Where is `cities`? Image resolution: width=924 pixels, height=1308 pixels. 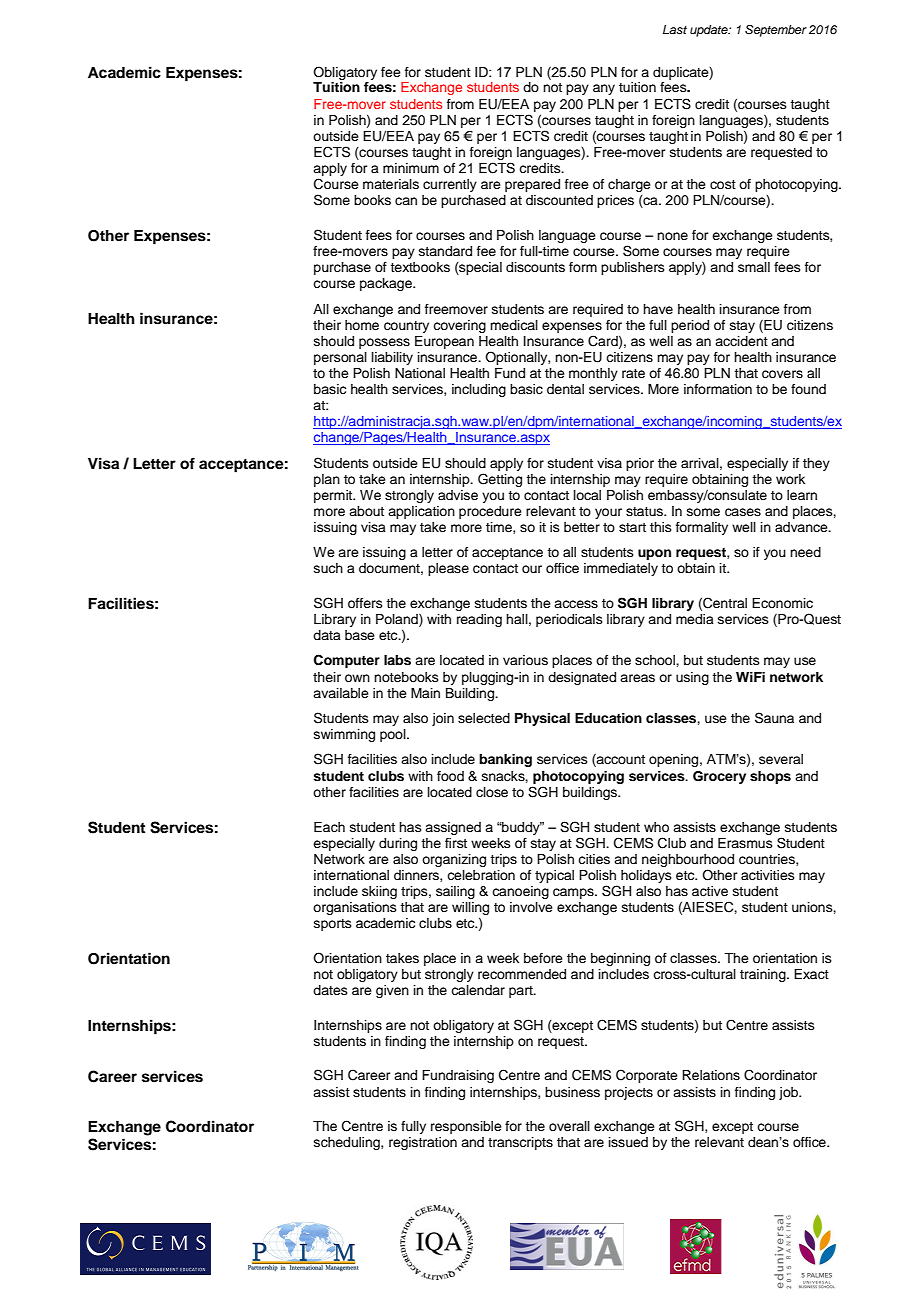
cities is located at coordinates (594, 859).
